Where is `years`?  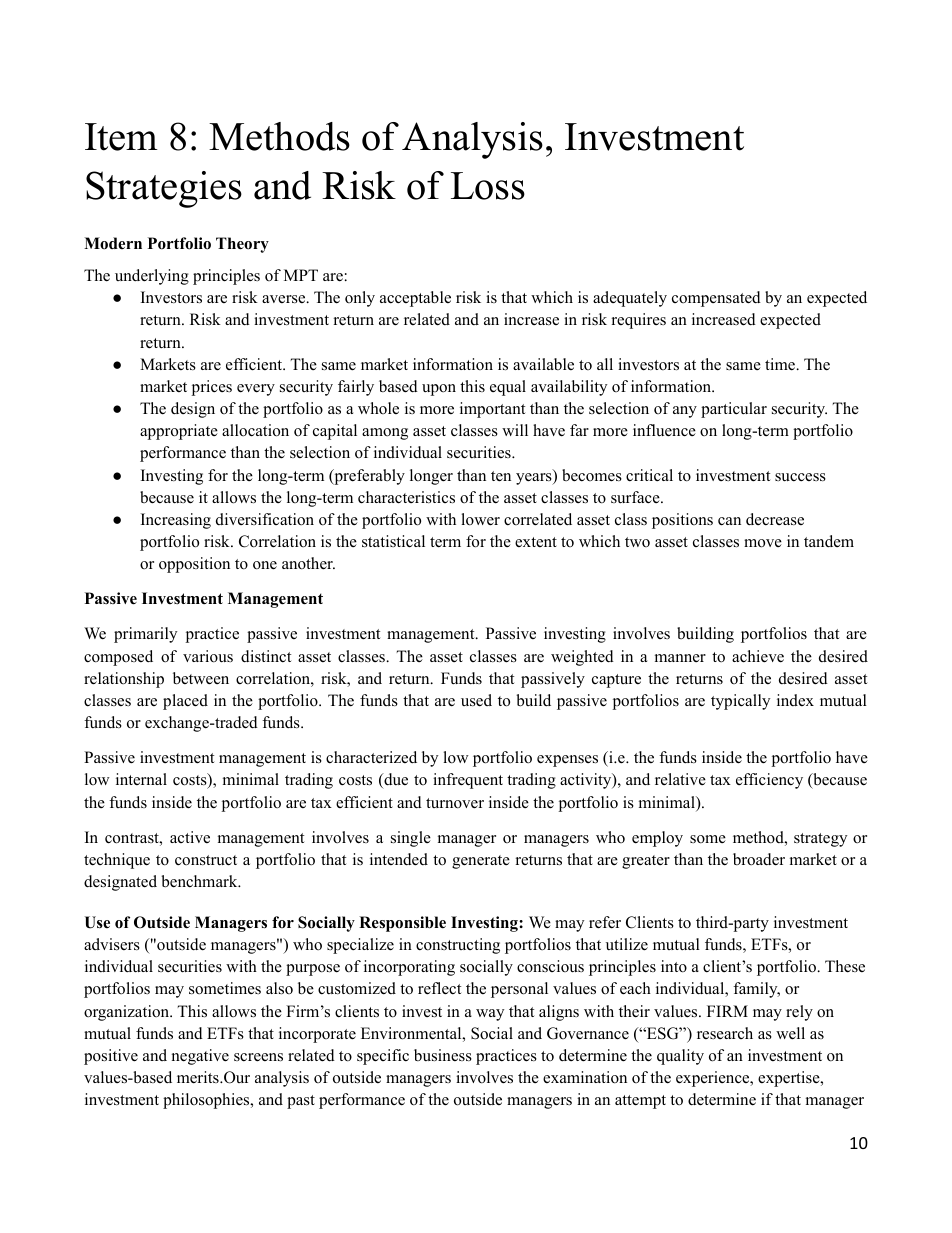 years is located at coordinates (535, 479).
